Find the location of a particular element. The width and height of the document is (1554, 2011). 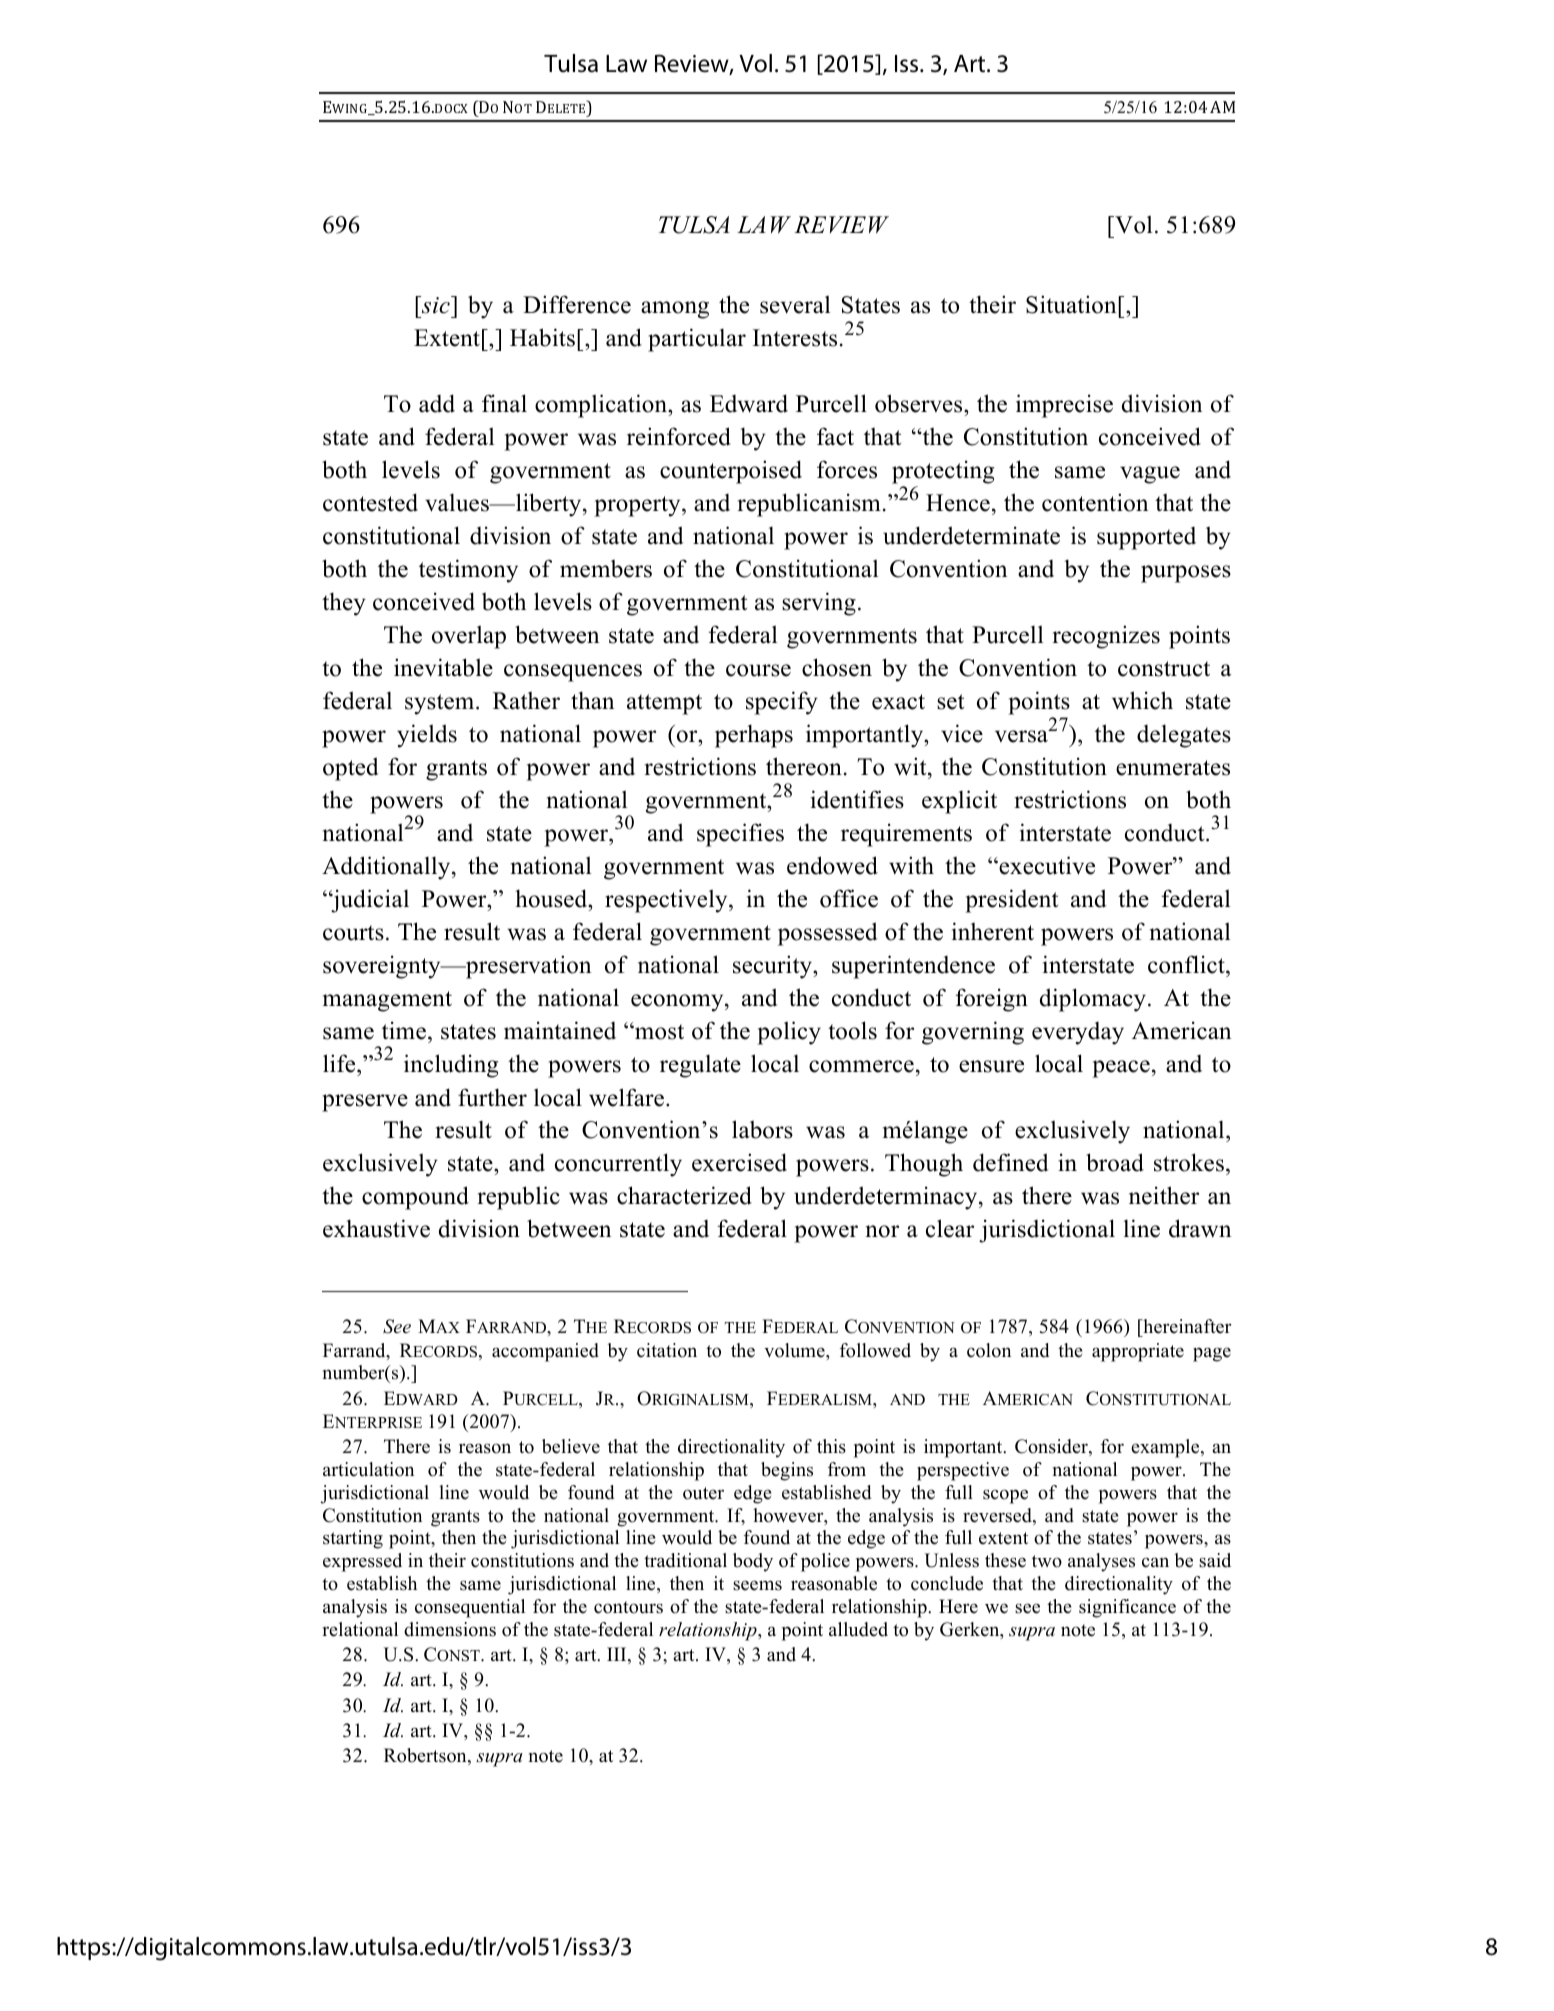

several is located at coordinates (795, 304).
